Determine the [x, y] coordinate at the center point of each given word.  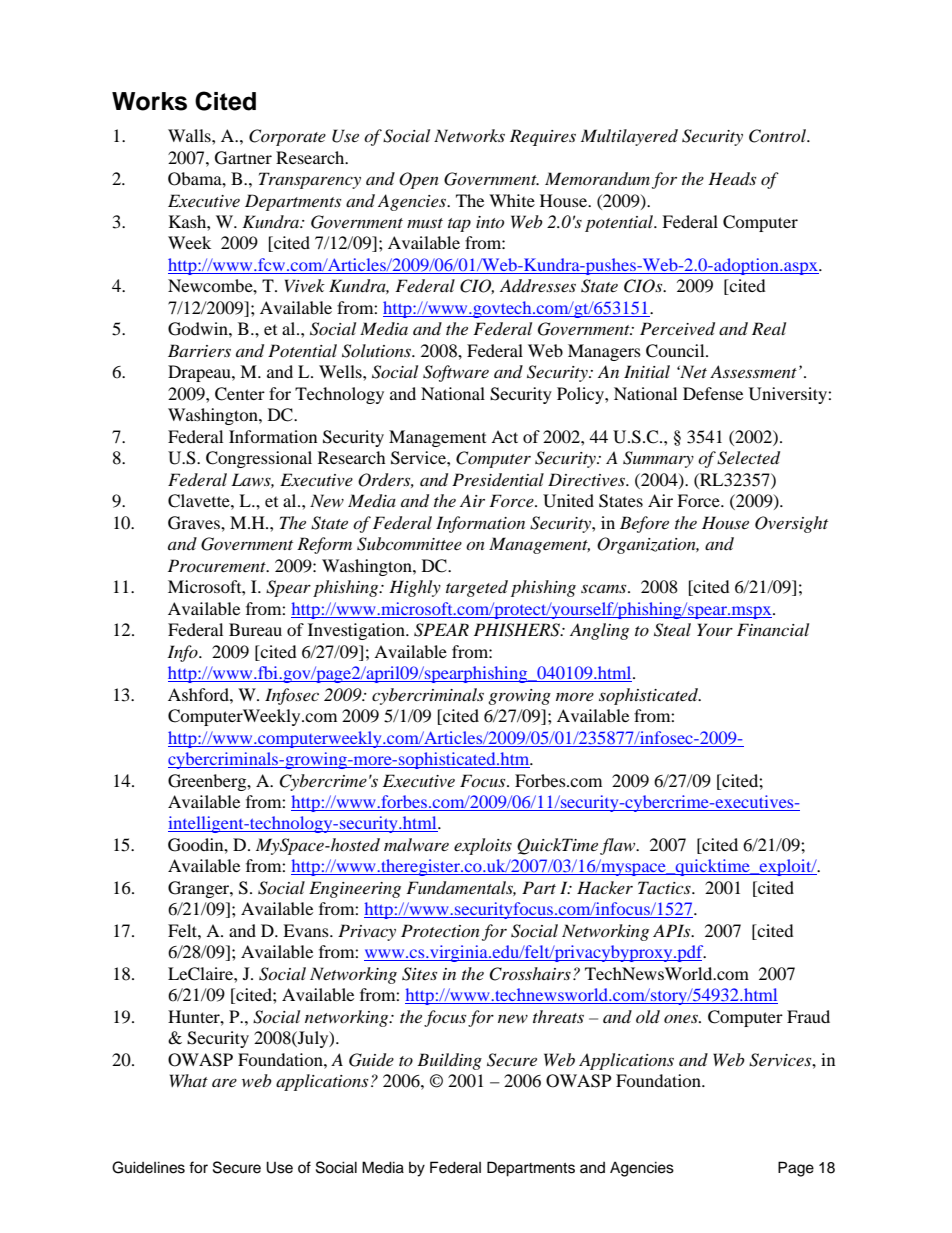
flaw [619, 846]
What [189, 1080]
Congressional [259, 459]
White [512, 200]
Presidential [498, 479]
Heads [732, 178]
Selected [748, 458]
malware [416, 844]
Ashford [199, 694]
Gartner [243, 158]
